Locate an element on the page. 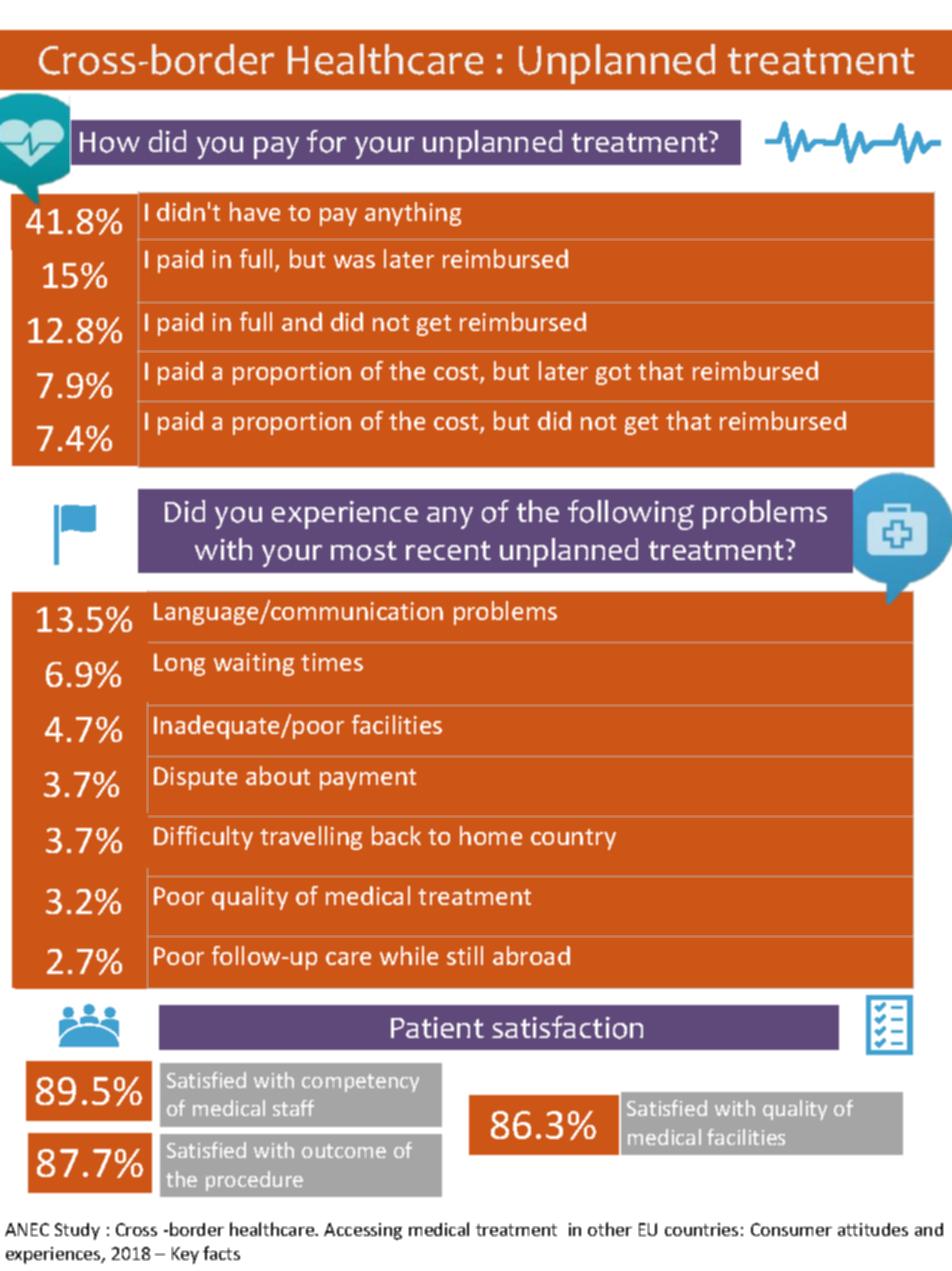  How is located at coordinates (110, 142).
